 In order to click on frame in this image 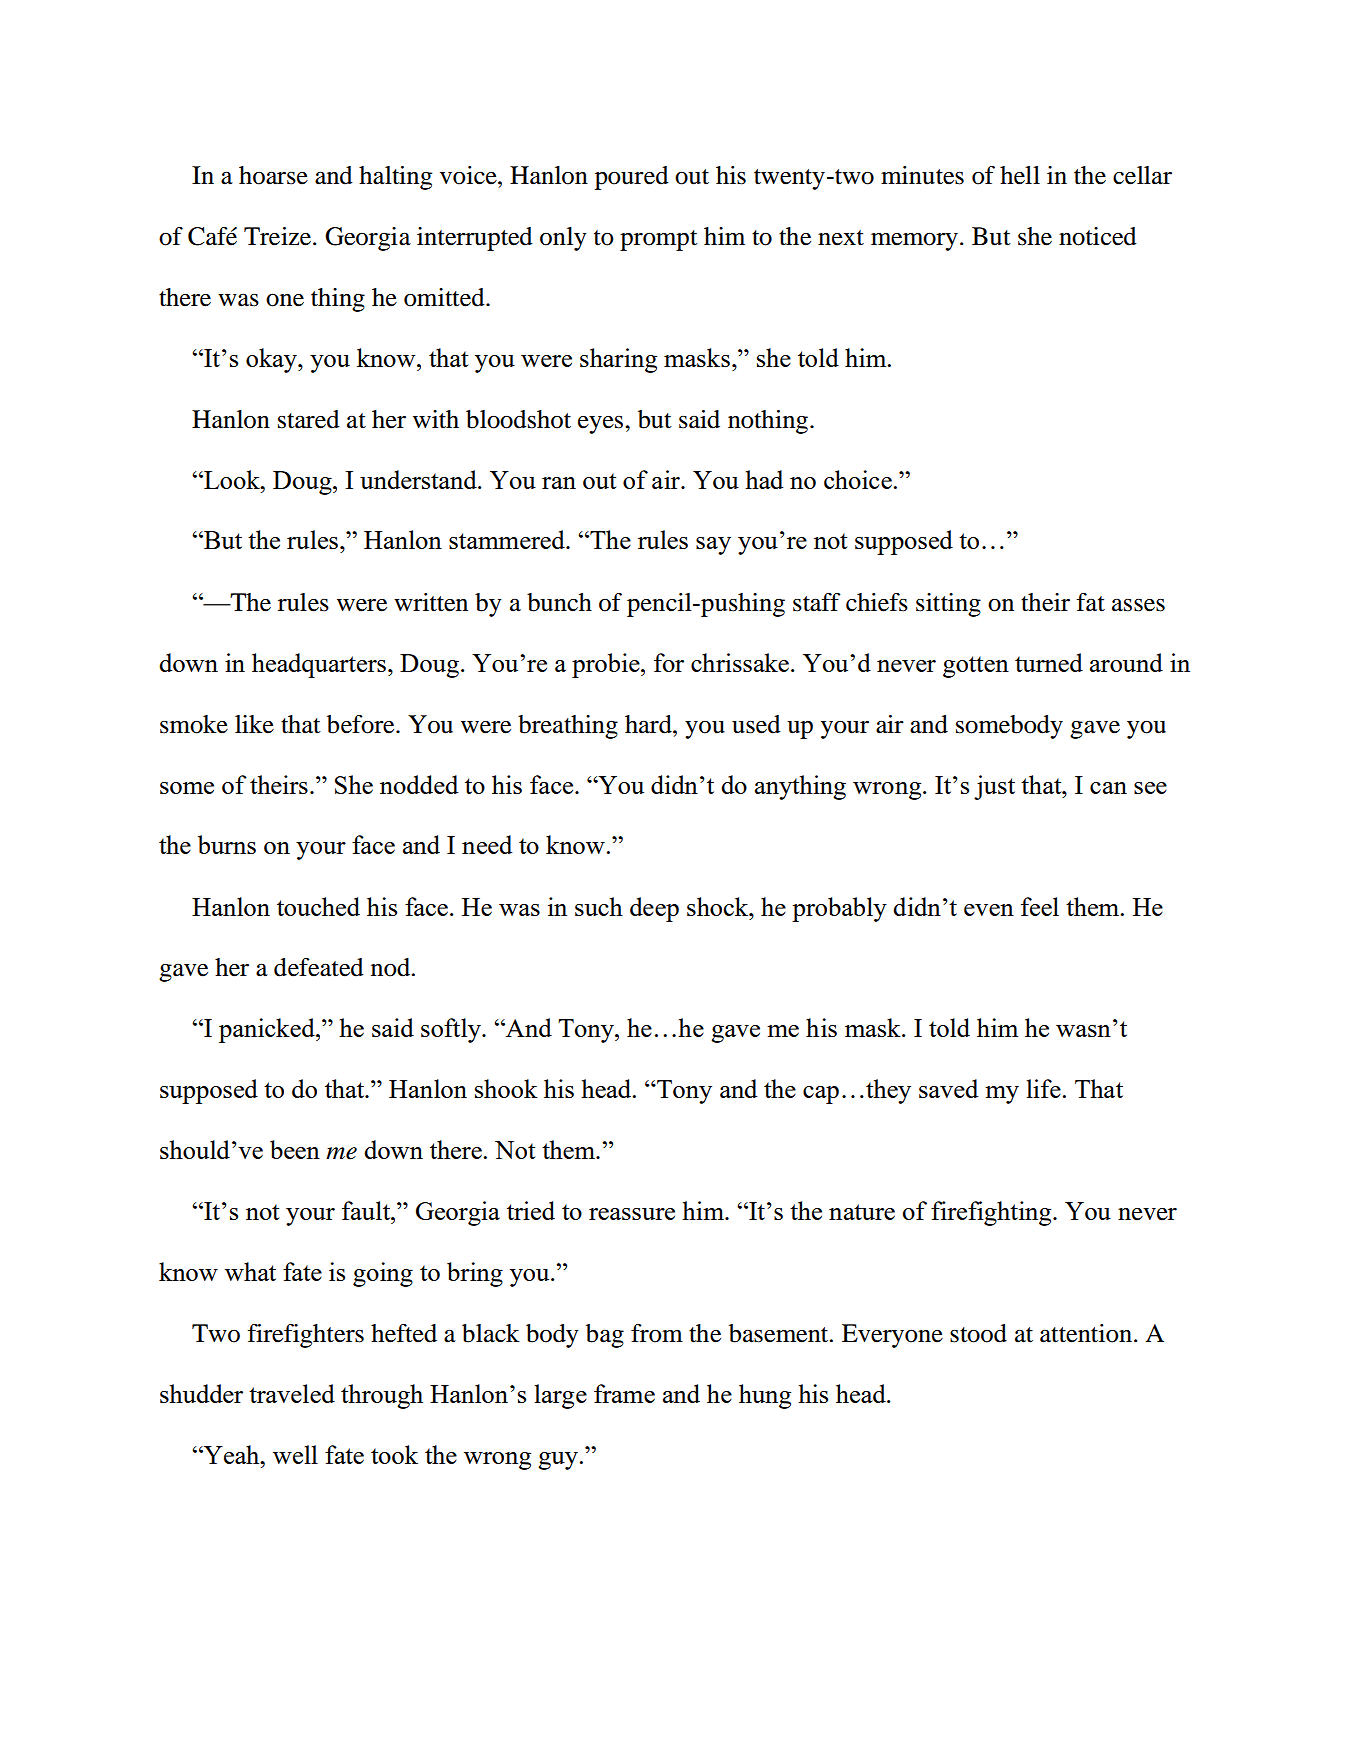, I will do `click(624, 1393)`.
